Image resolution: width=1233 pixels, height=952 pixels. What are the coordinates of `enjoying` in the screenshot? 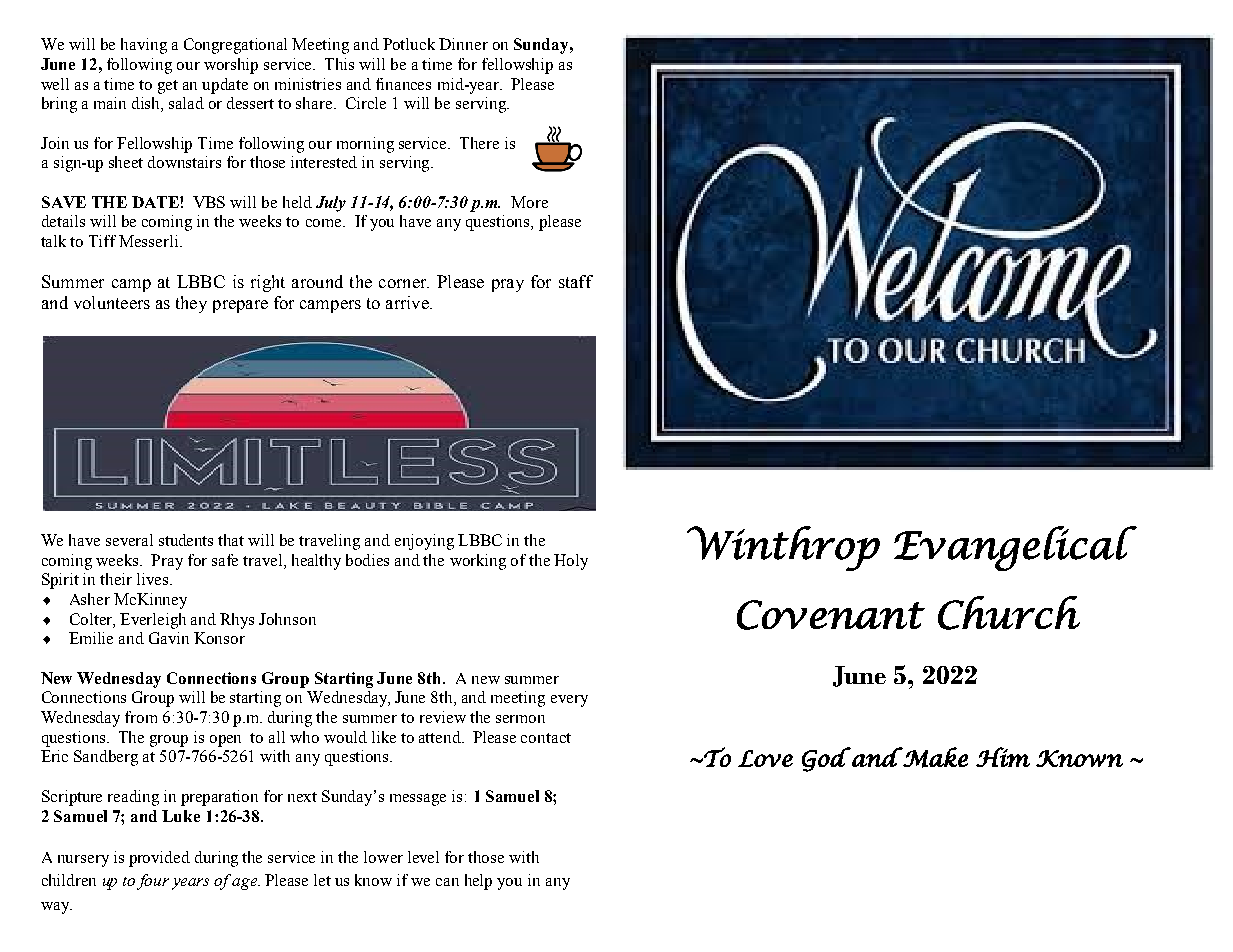 It's located at (424, 542).
